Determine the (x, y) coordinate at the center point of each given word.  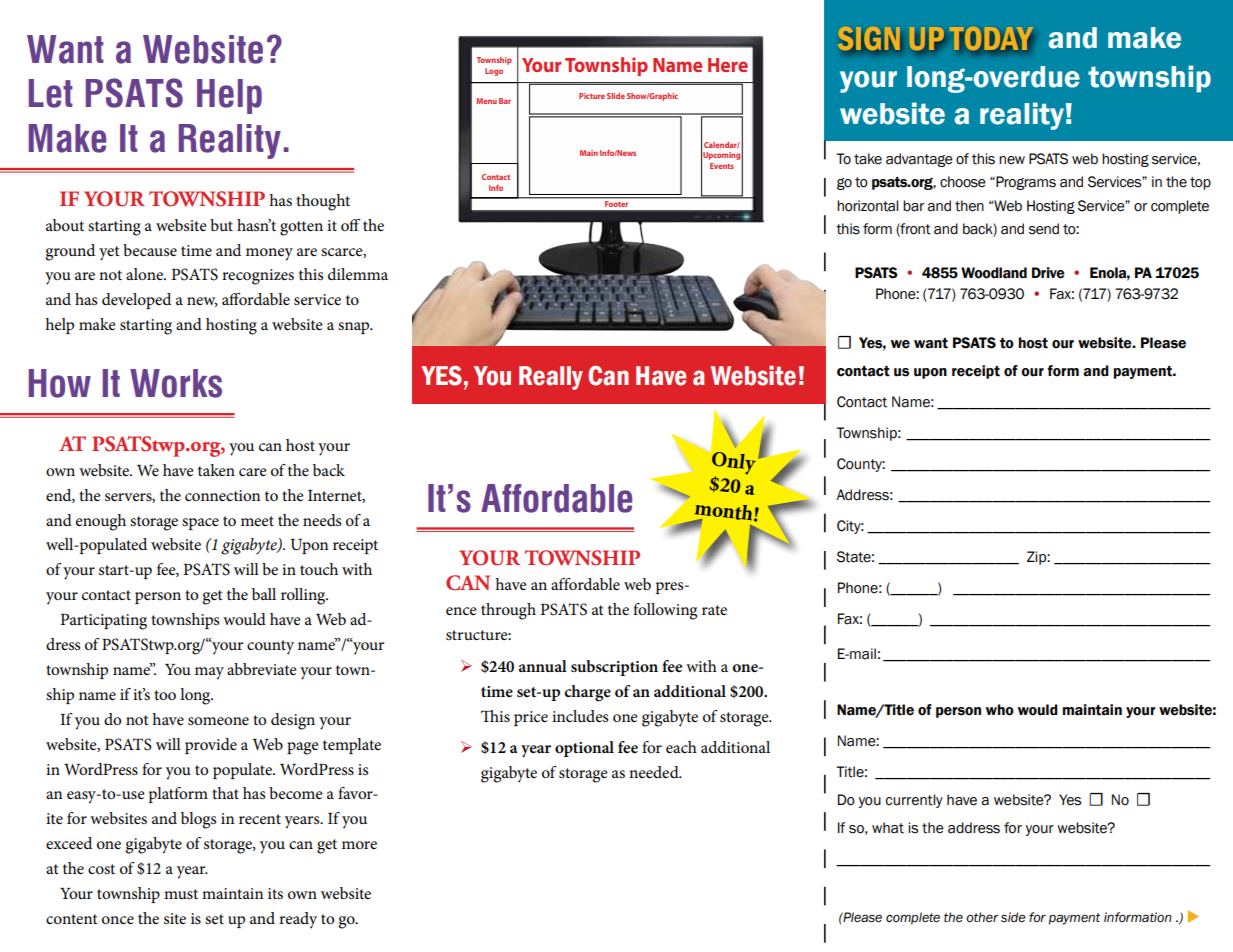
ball (264, 594)
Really (551, 378)
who (1000, 710)
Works (176, 383)
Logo (494, 72)
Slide (616, 96)
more (359, 845)
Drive (1048, 273)
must (181, 894)
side (1013, 917)
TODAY (991, 40)
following (665, 611)
